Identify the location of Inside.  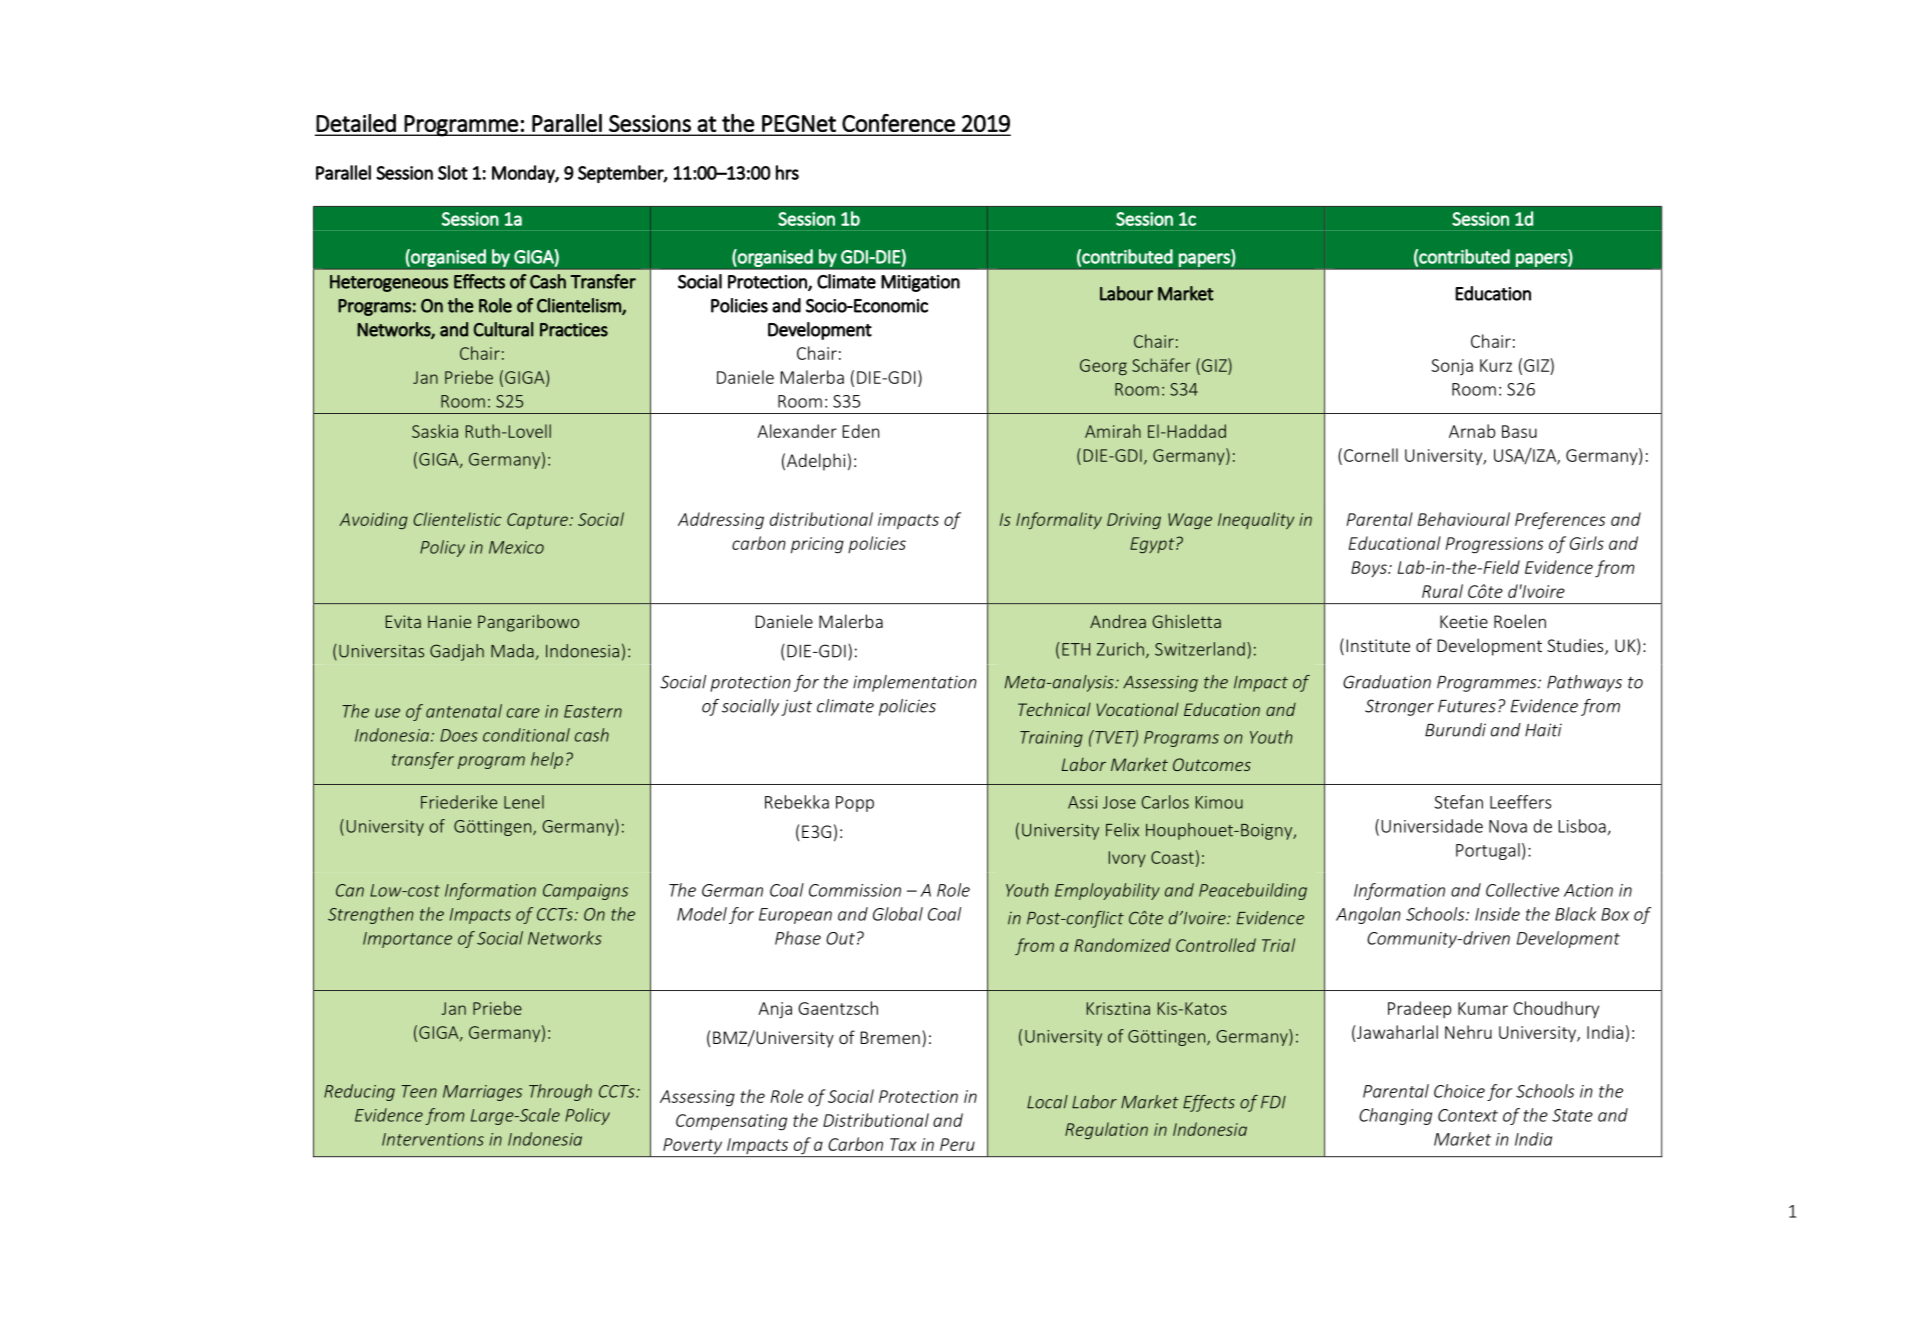
(1497, 914).
